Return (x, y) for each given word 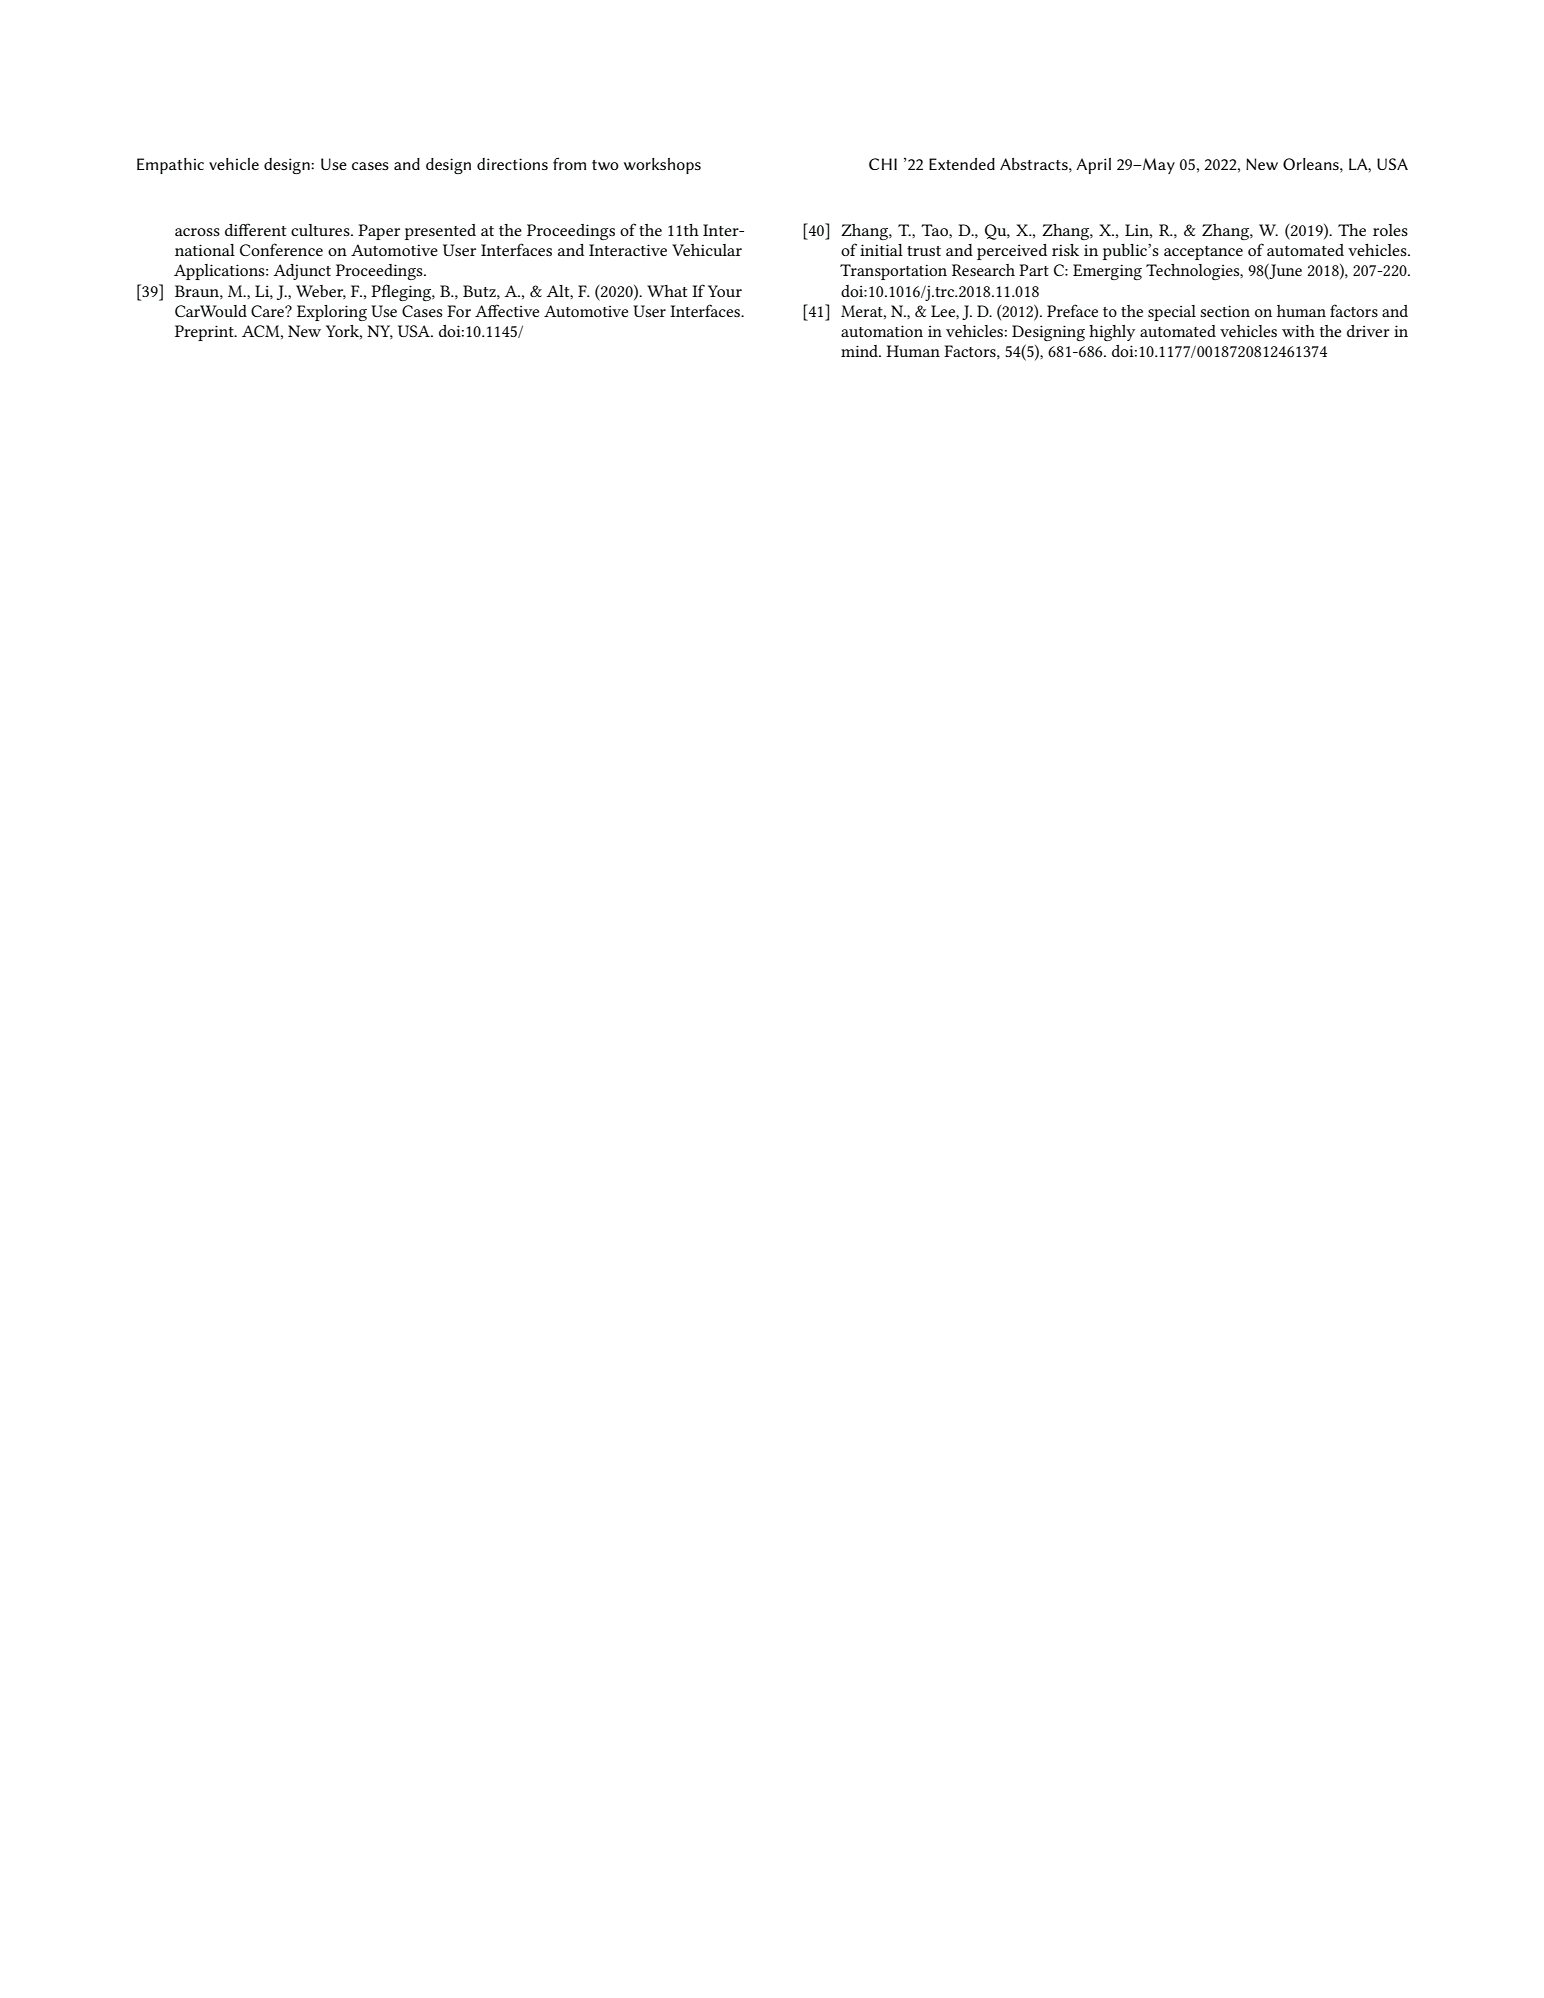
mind (861, 351)
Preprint (205, 333)
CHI (883, 164)
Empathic (170, 166)
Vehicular (707, 250)
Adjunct (302, 272)
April (1093, 166)
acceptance (1203, 253)
